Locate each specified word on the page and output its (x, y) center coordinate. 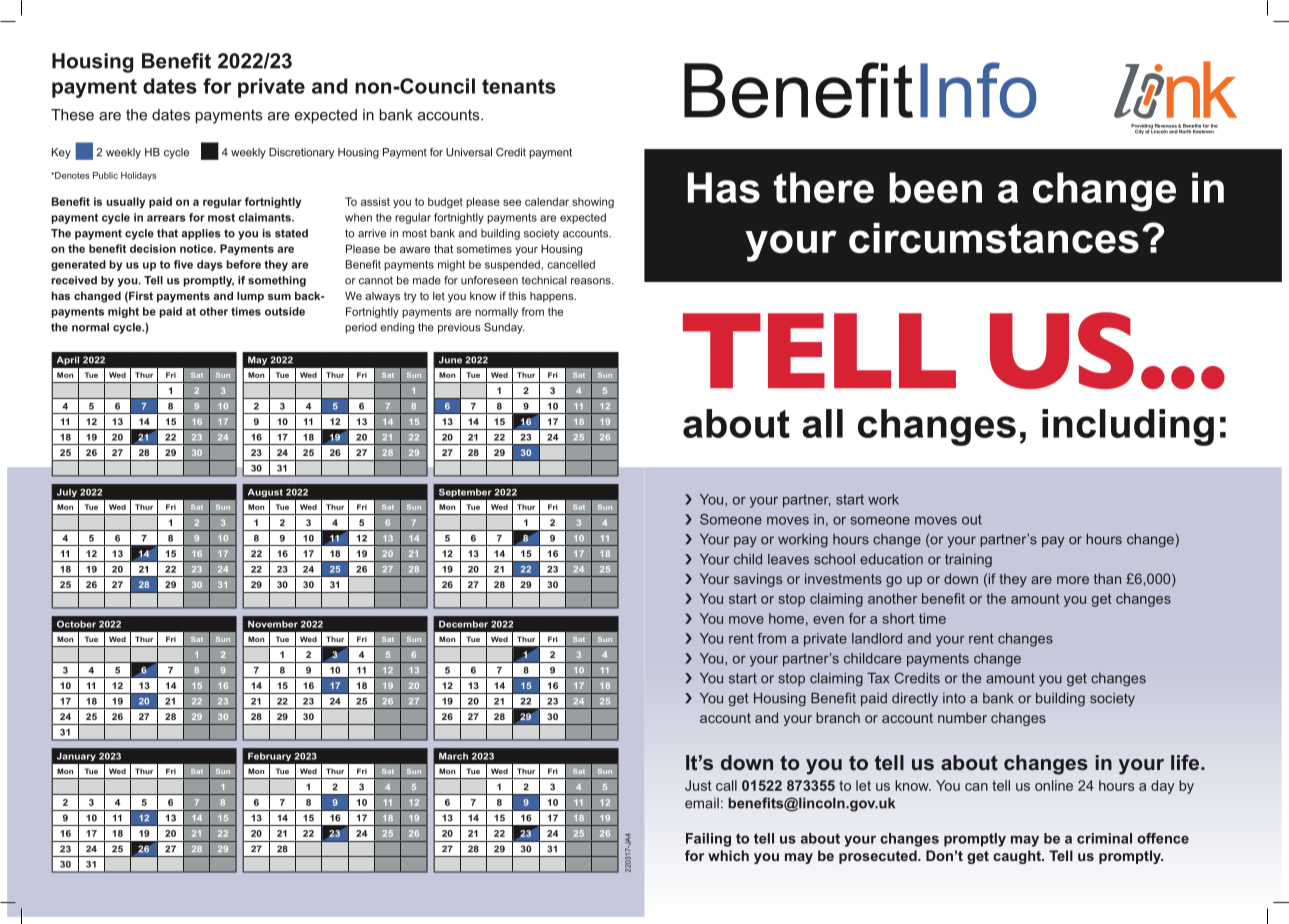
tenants (519, 86)
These (72, 115)
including (1128, 427)
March (453, 756)
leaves (788, 559)
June (450, 360)
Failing (708, 840)
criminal (1104, 838)
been (935, 187)
